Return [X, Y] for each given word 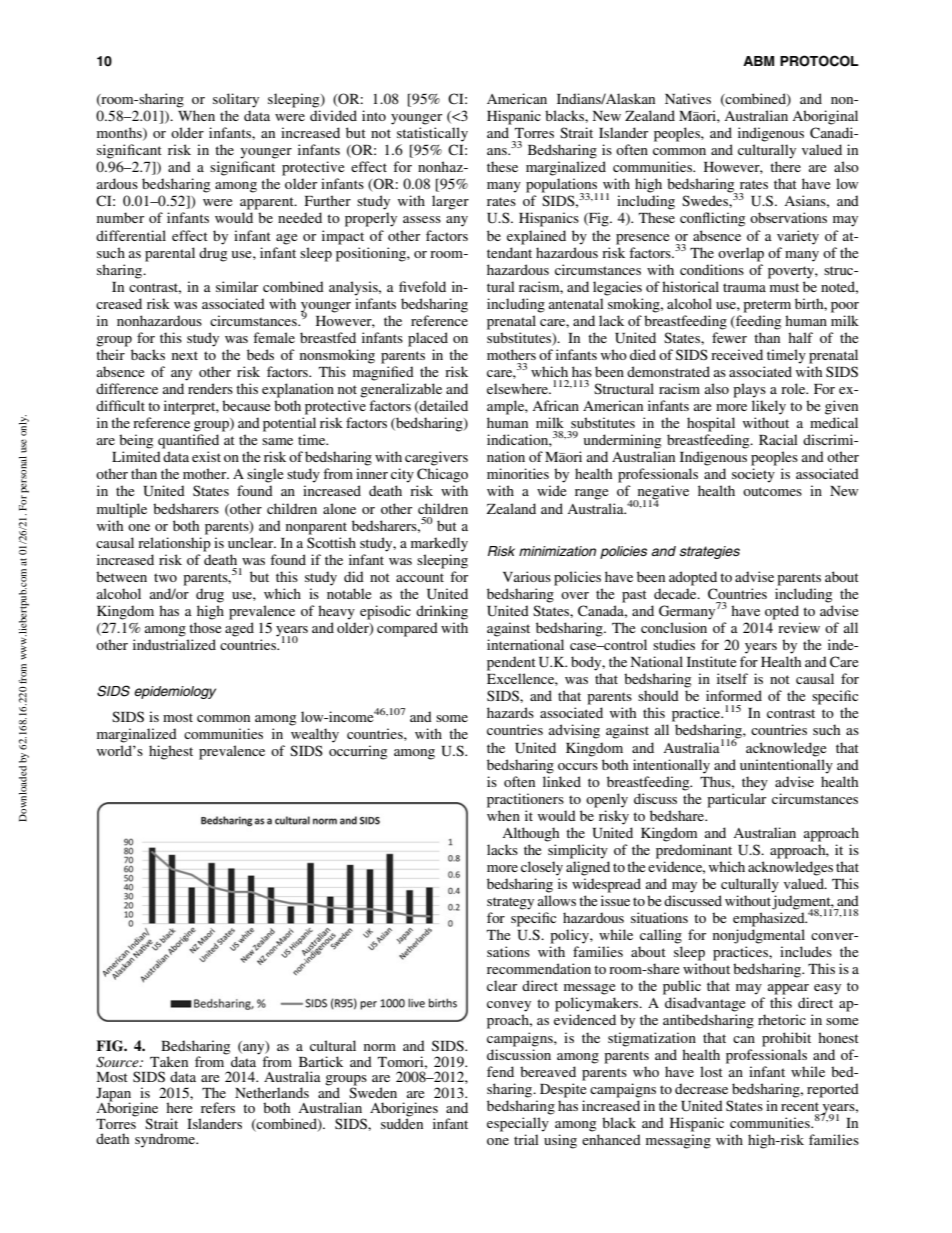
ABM [758, 61]
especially [518, 1124]
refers [218, 1107]
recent [800, 1106]
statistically [432, 134]
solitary [236, 100]
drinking [442, 612]
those [205, 627]
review [799, 627]
